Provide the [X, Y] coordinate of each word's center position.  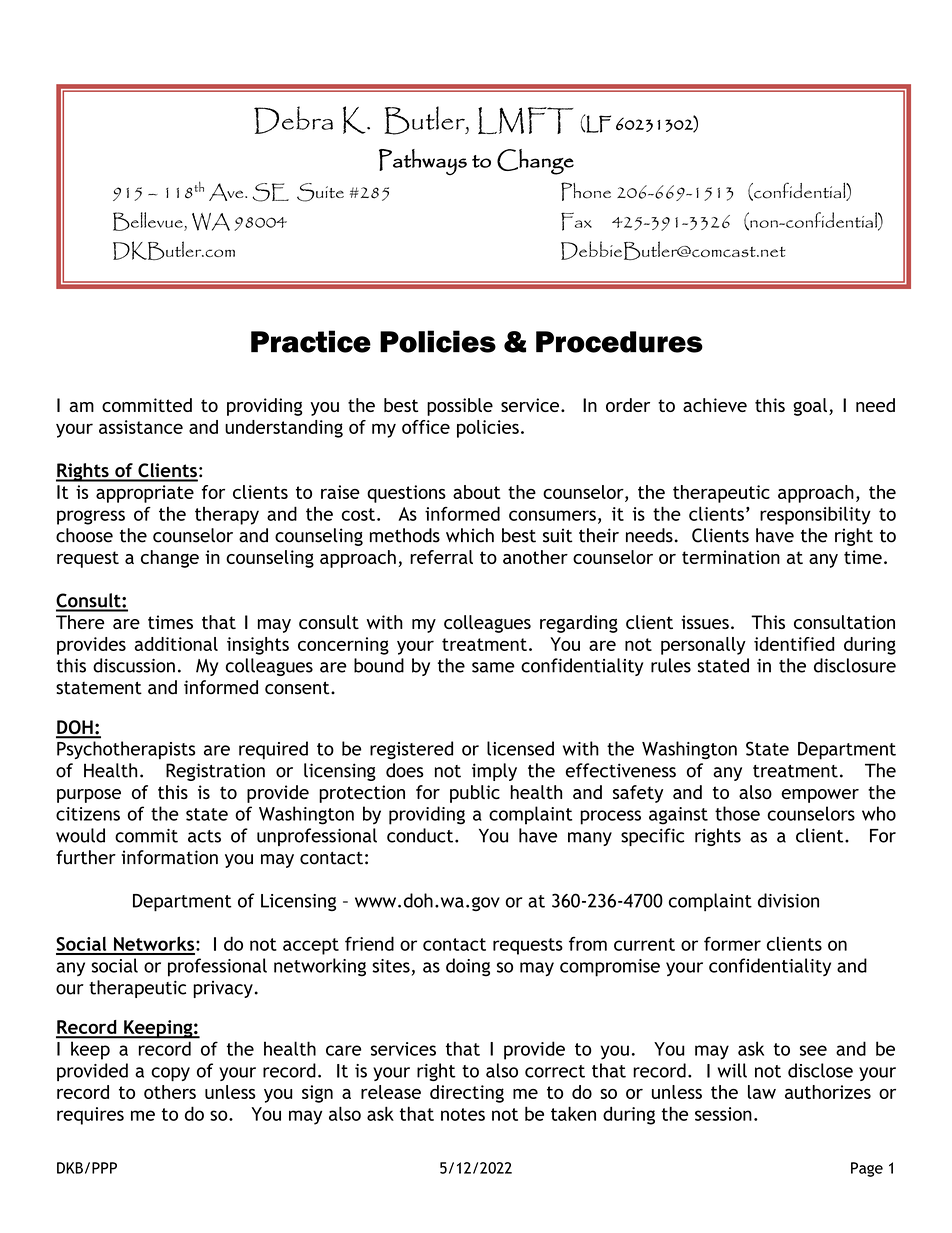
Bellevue [149, 221]
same [493, 667]
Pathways [423, 162]
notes [463, 1114]
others [170, 1092]
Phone [586, 191]
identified [794, 644]
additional [176, 644]
